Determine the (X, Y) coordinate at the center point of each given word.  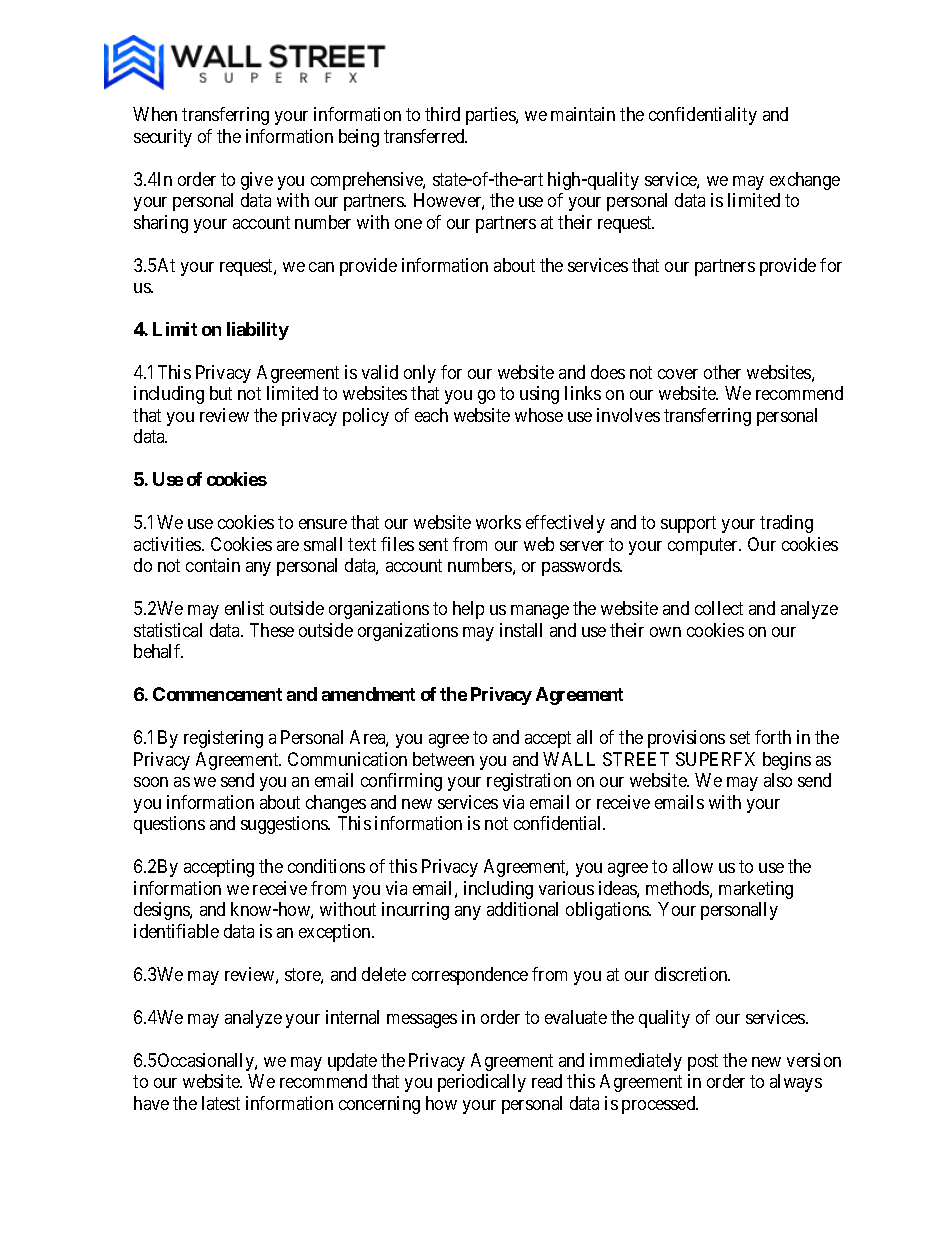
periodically (482, 1083)
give (257, 181)
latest (221, 1103)
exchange (805, 181)
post (703, 1062)
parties (491, 116)
